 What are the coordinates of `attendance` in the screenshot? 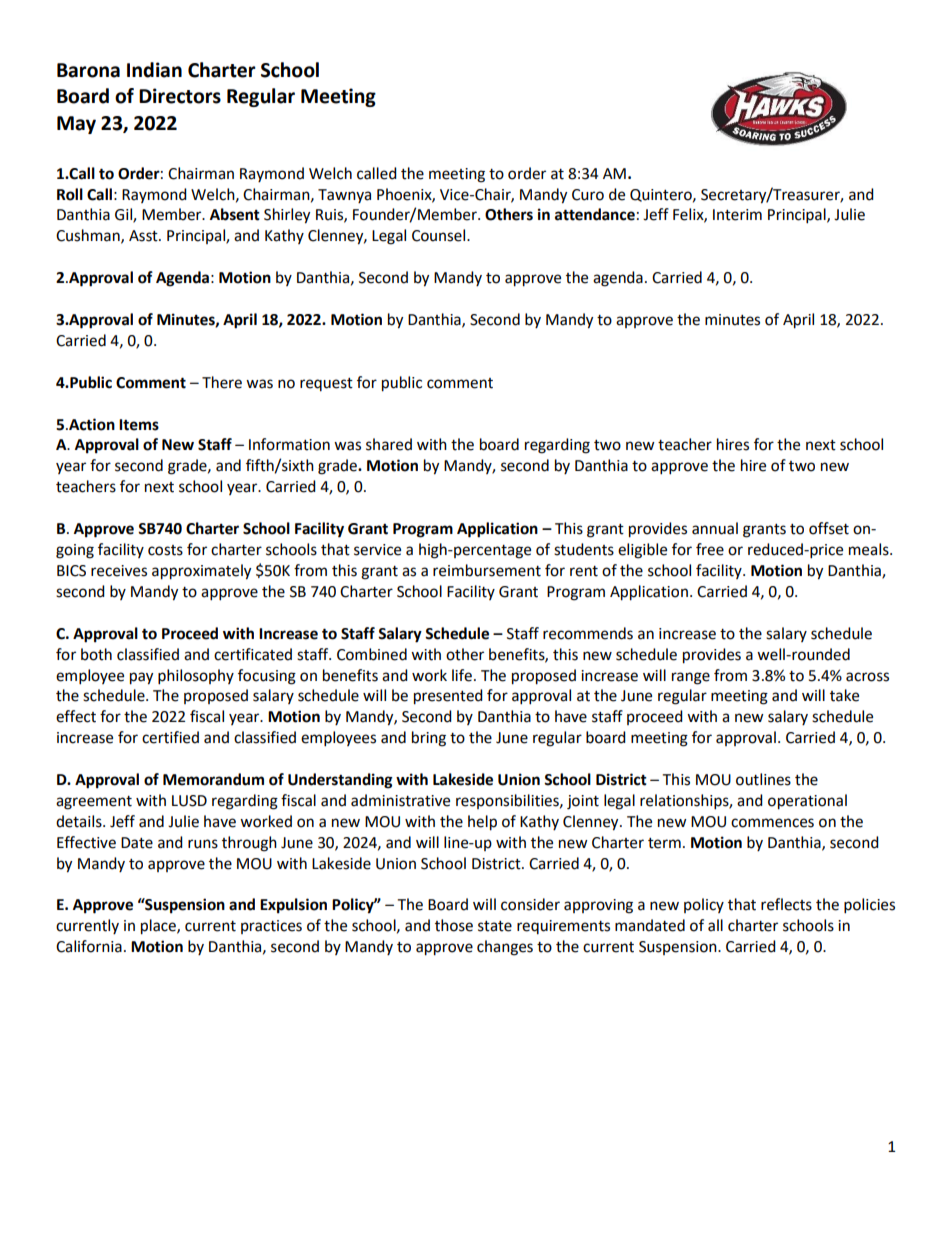 It's located at (595, 214).
